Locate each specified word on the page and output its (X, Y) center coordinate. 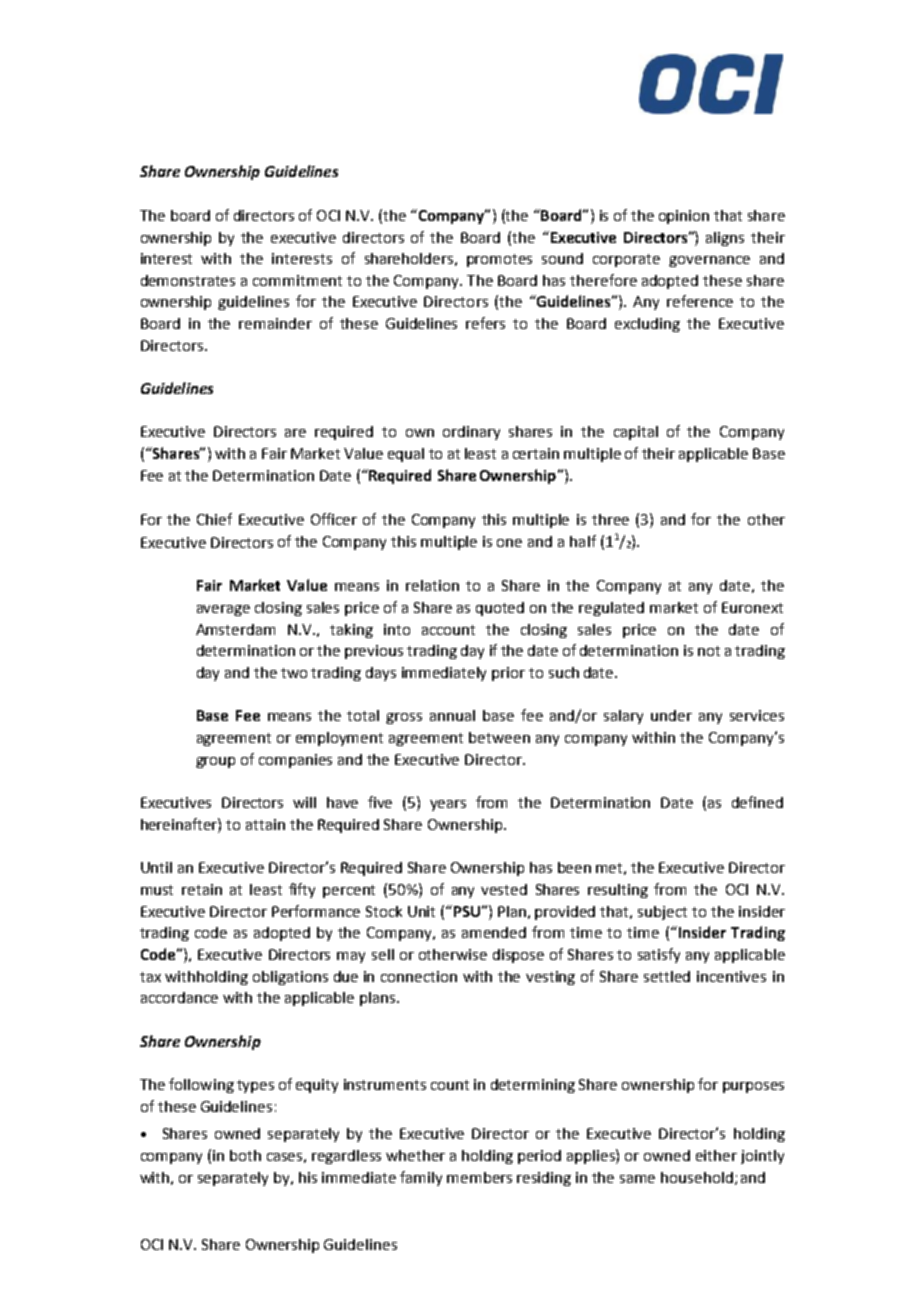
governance (709, 261)
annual (452, 715)
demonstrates (188, 280)
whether (415, 1155)
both (245, 1155)
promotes (499, 260)
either (716, 1155)
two (294, 673)
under (671, 715)
